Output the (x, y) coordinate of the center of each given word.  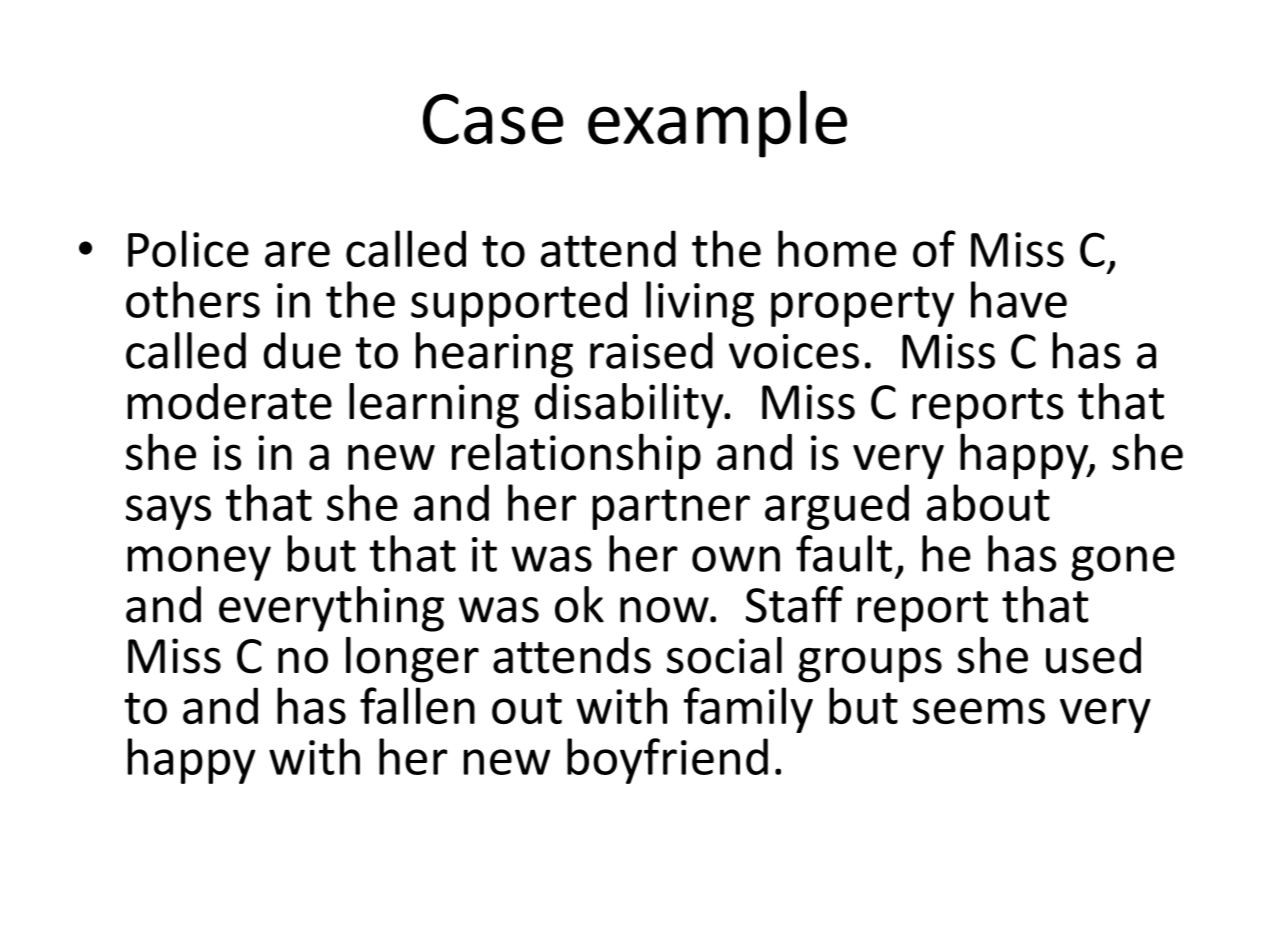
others (193, 299)
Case (493, 119)
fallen (417, 705)
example (717, 124)
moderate (230, 401)
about (988, 502)
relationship (576, 456)
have (1019, 299)
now (665, 610)
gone (1123, 563)
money (199, 563)
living (700, 304)
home (837, 248)
